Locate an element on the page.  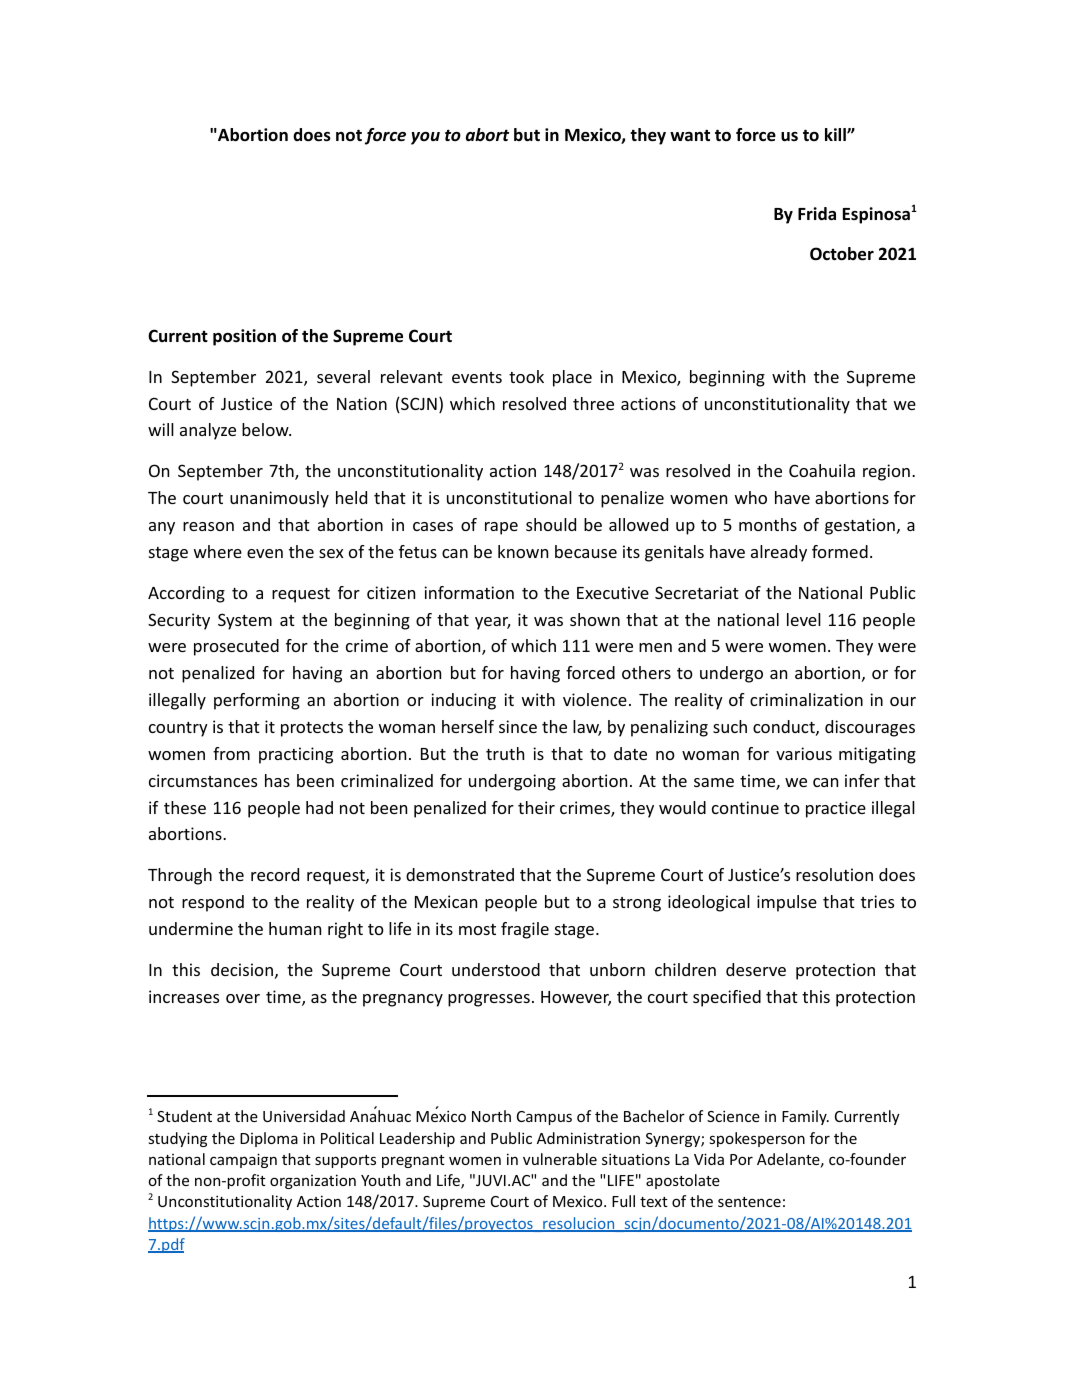
Coahuila is located at coordinates (822, 470).
